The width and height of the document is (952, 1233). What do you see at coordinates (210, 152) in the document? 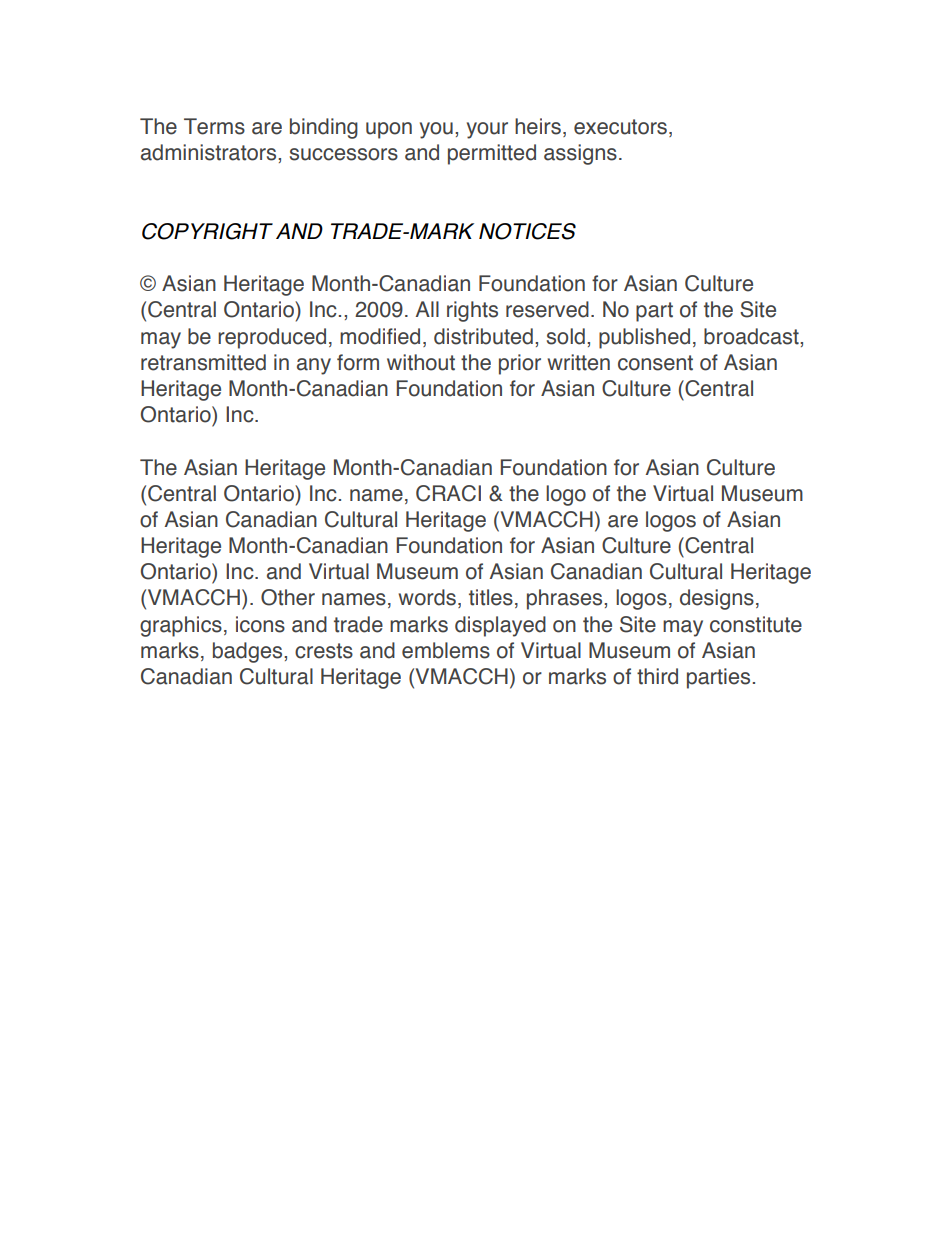
I see `administrators` at bounding box center [210, 152].
